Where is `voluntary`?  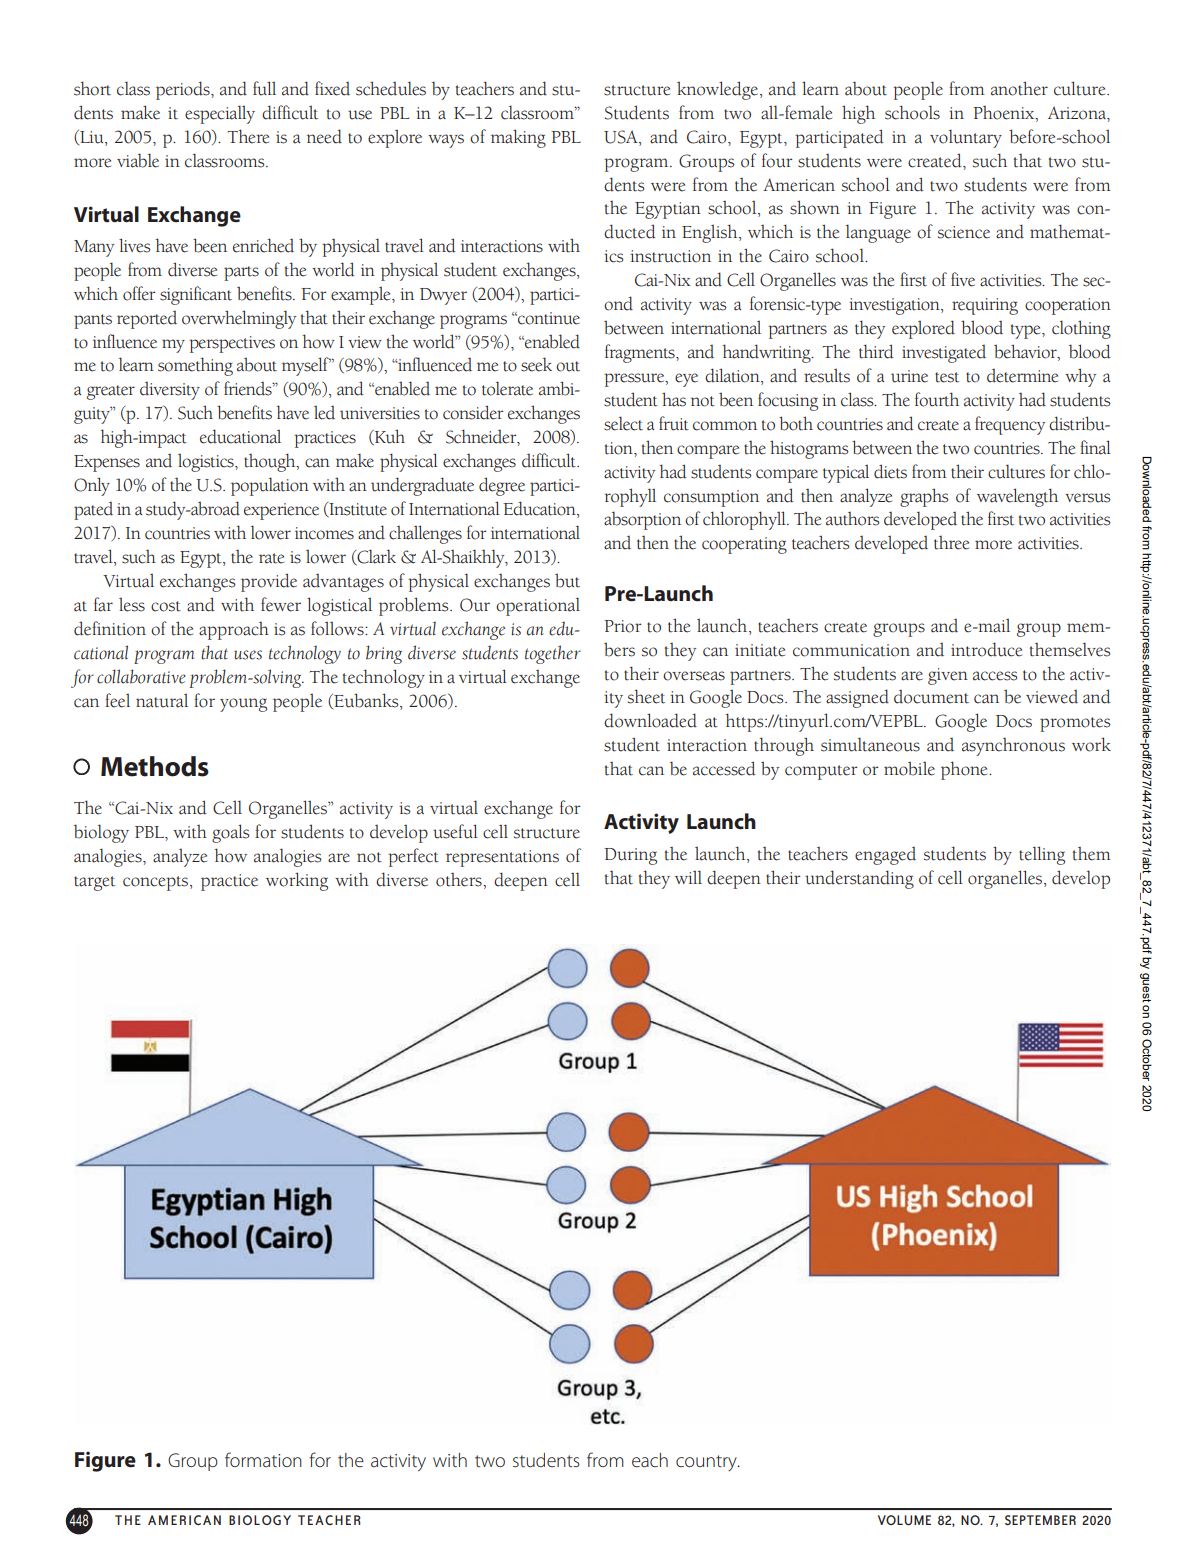
voluntary is located at coordinates (966, 138).
